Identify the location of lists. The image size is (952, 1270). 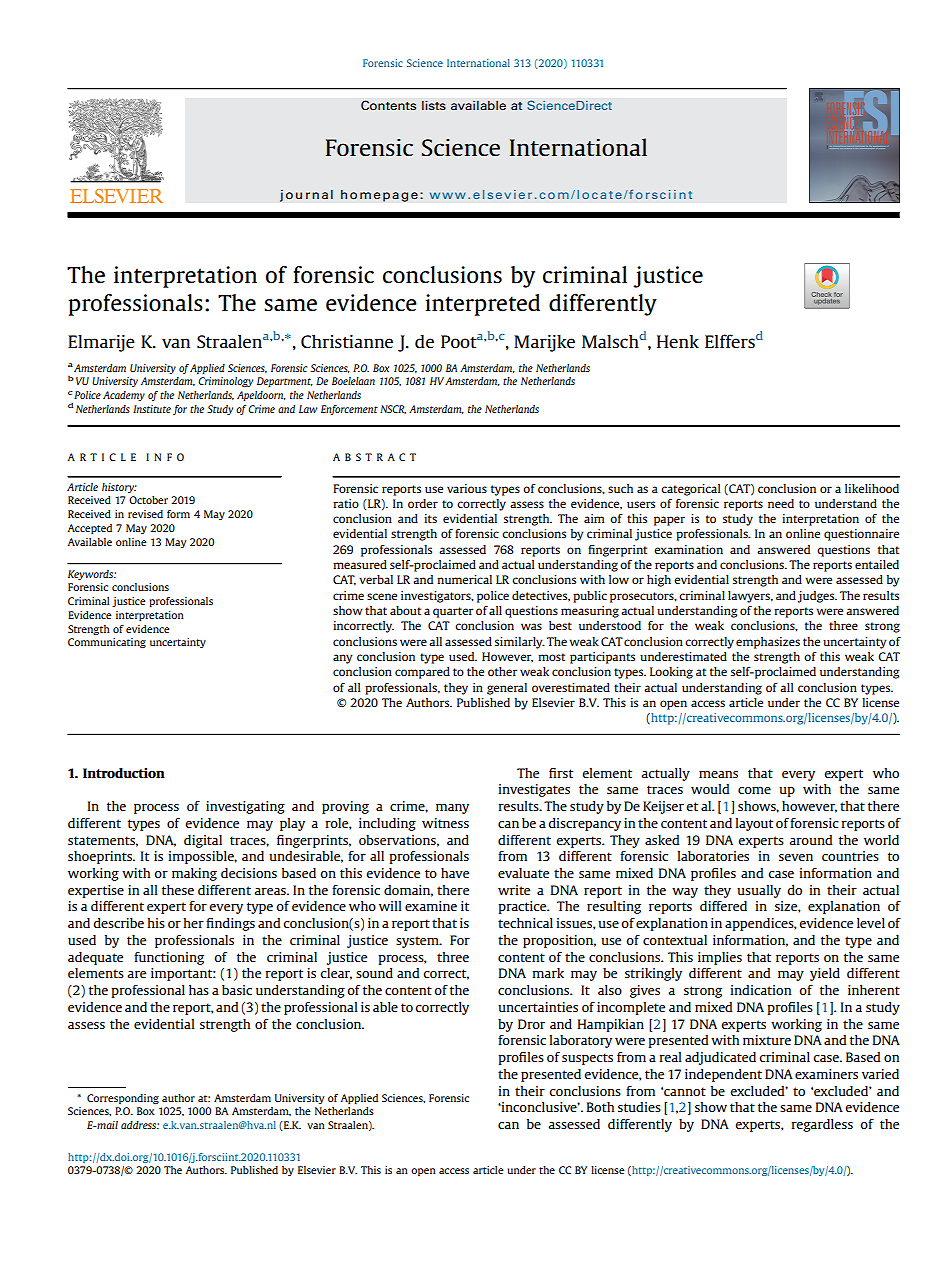
(434, 105).
